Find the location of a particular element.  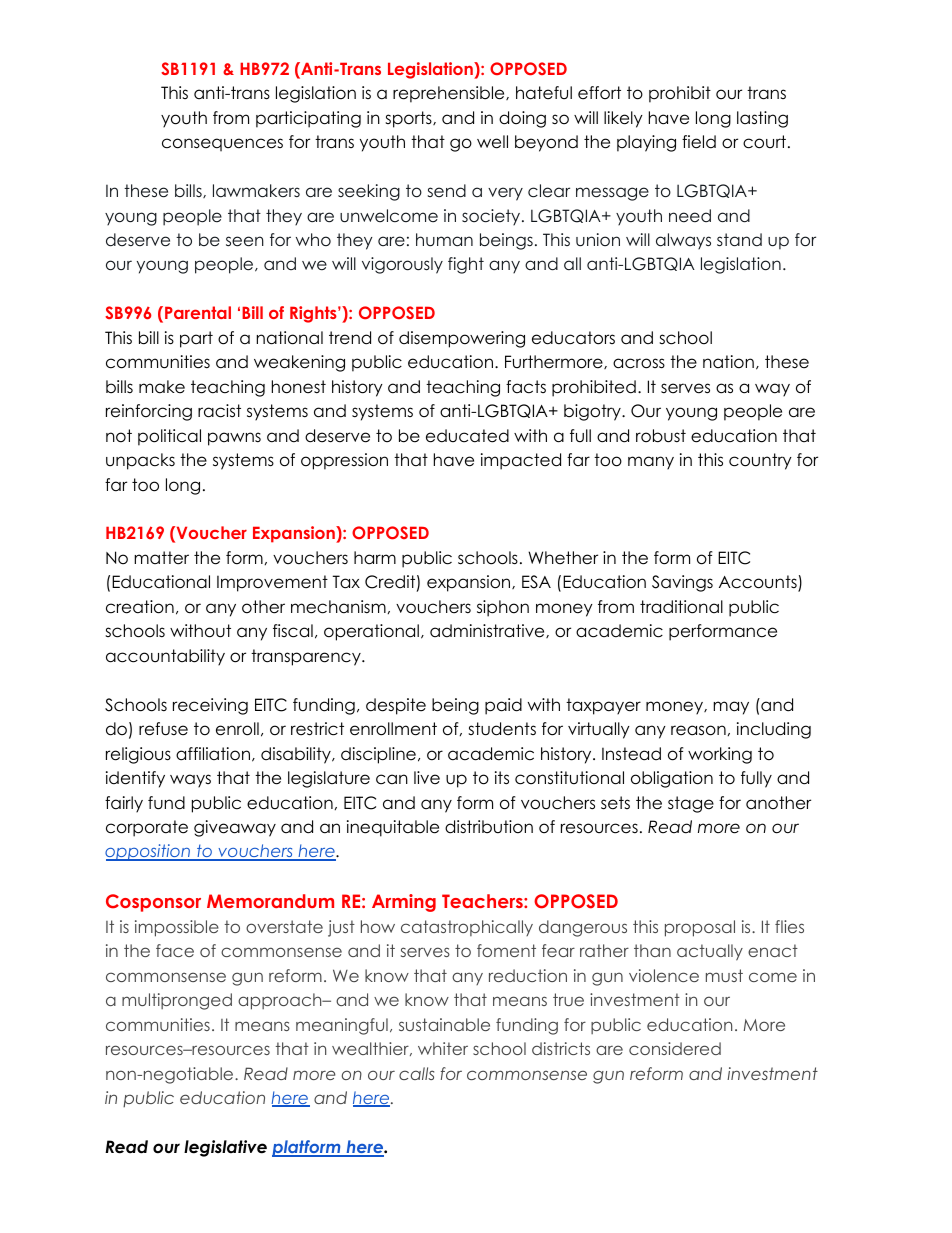

legislative is located at coordinates (225, 1148).
